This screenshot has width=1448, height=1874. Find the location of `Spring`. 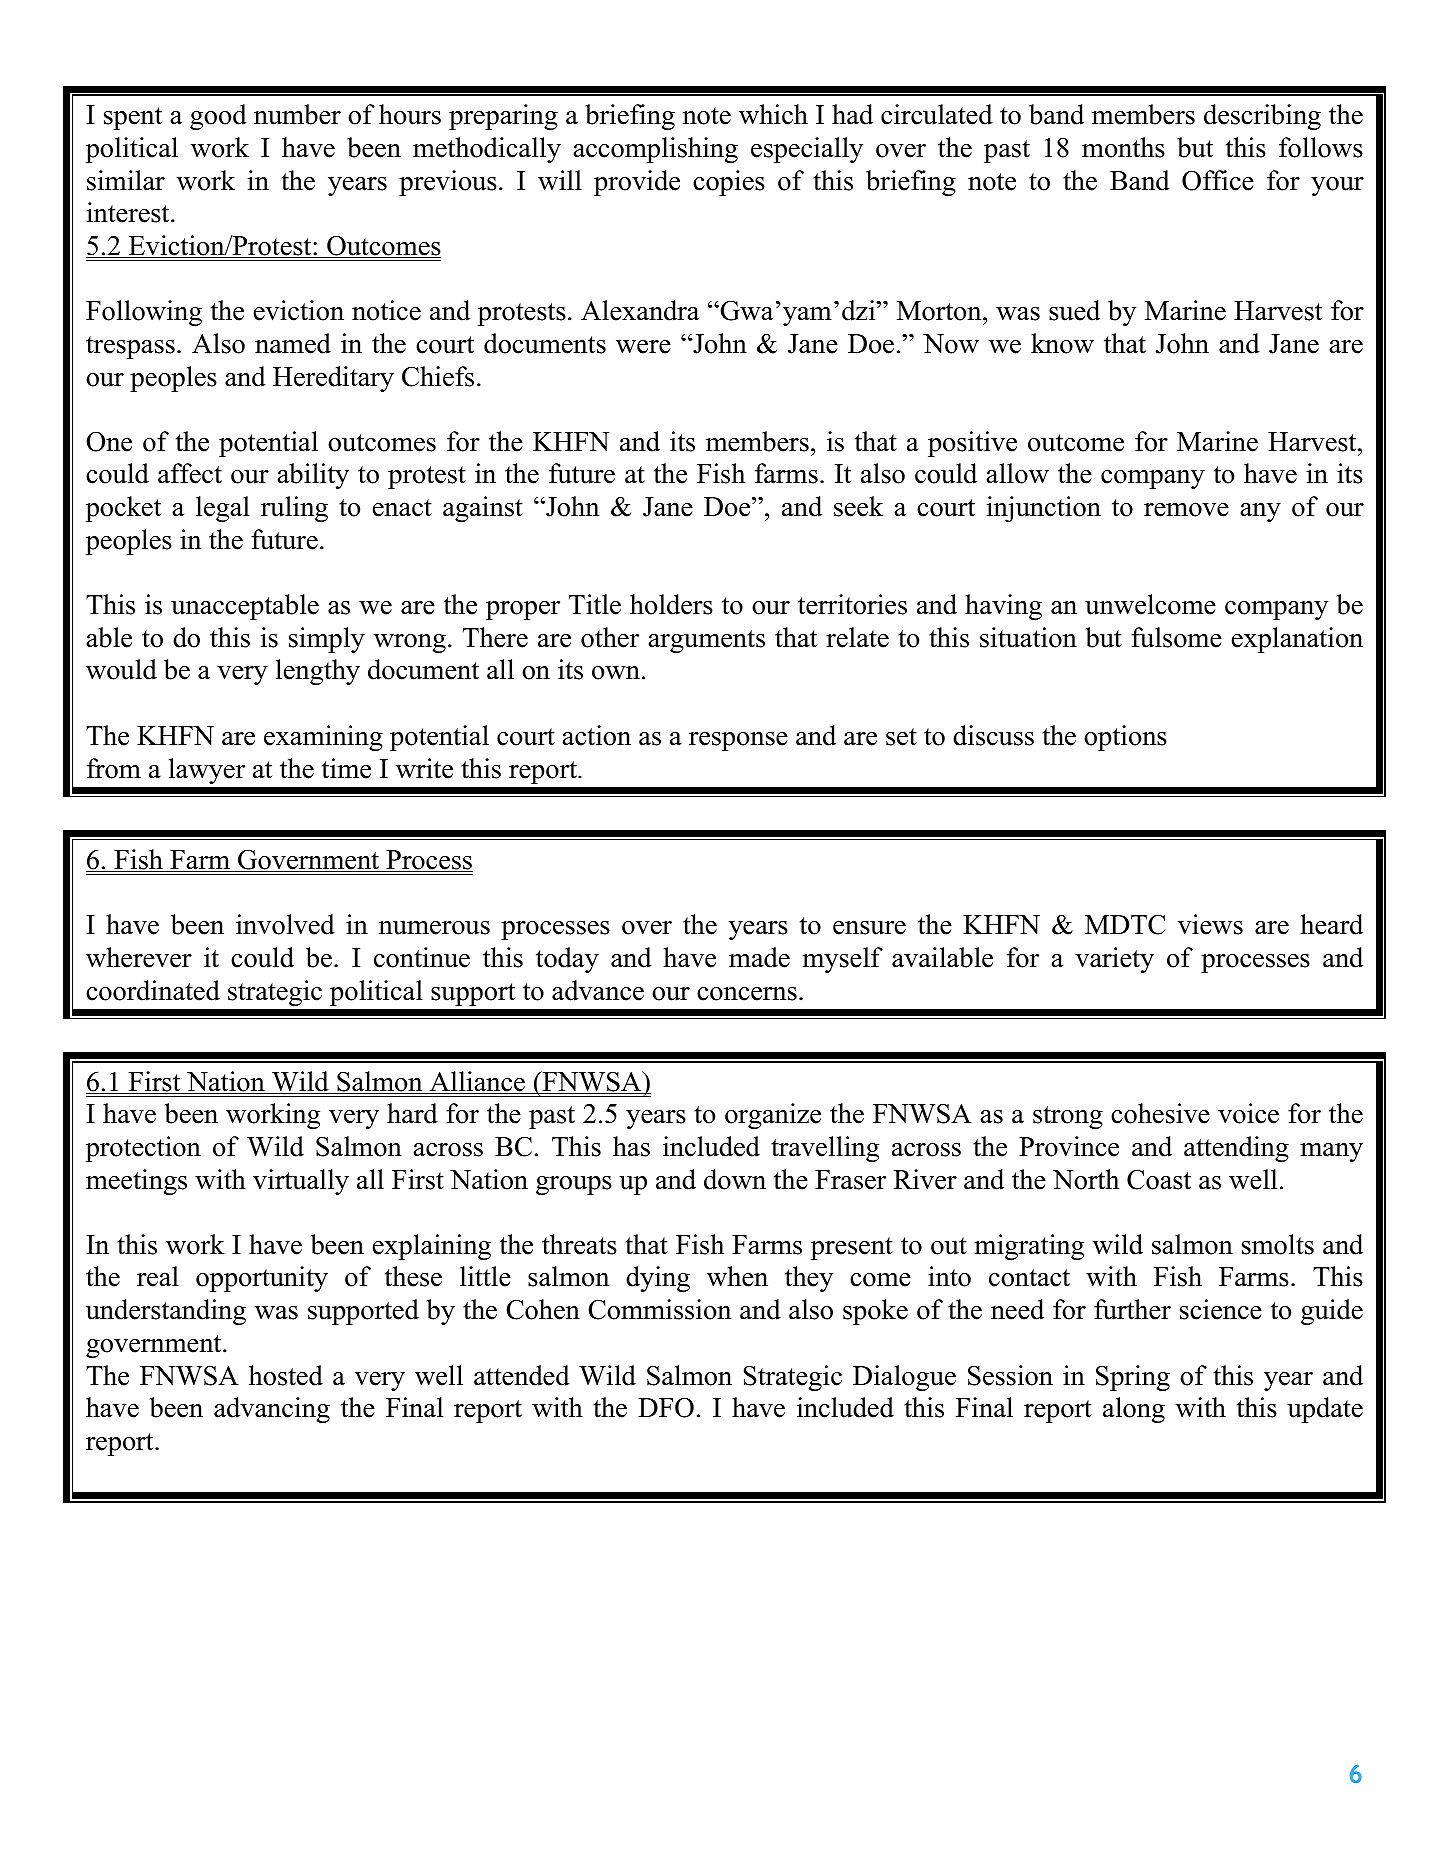

Spring is located at coordinates (1133, 1378).
